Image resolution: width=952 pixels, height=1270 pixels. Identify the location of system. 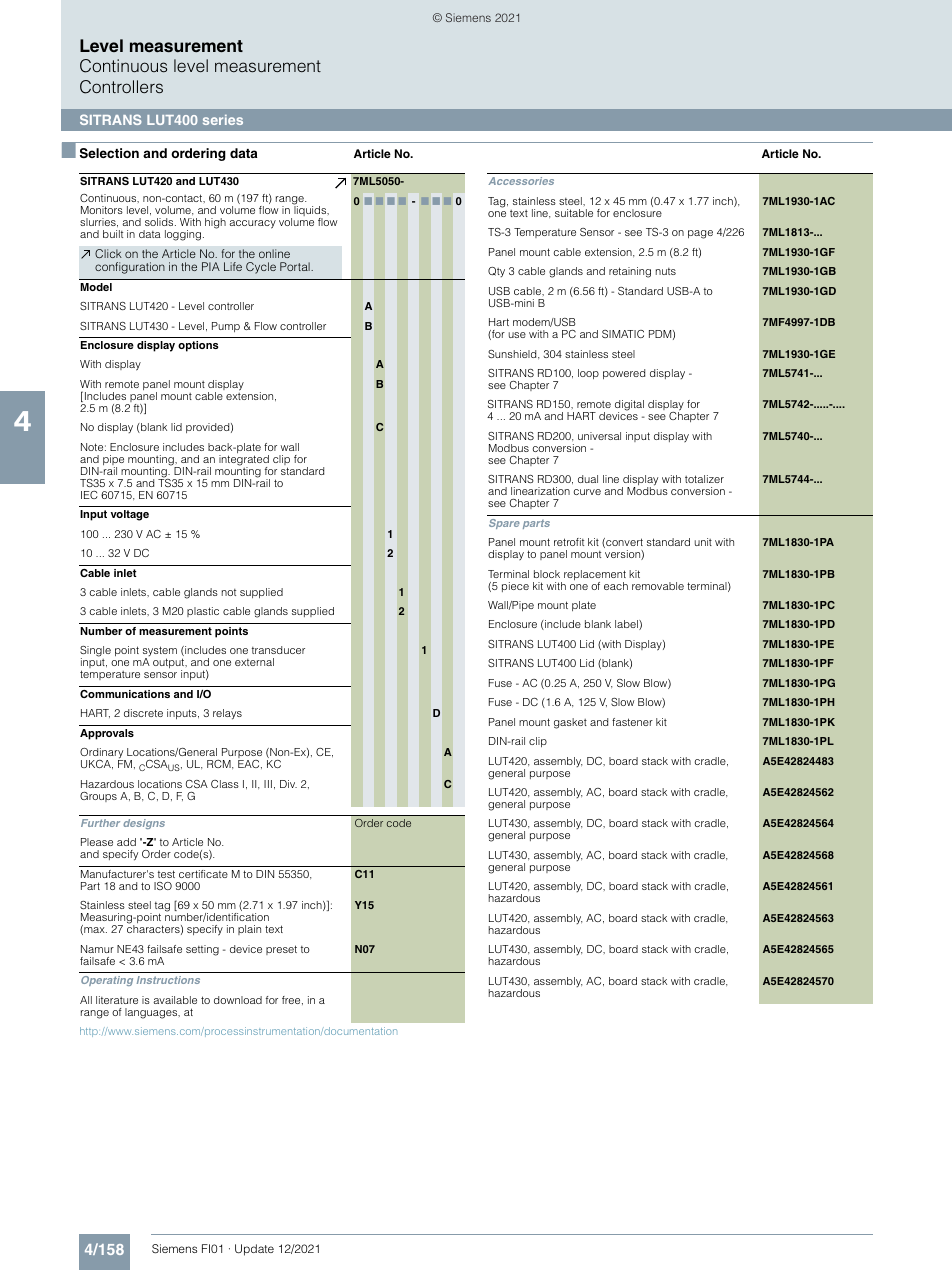
(160, 653).
